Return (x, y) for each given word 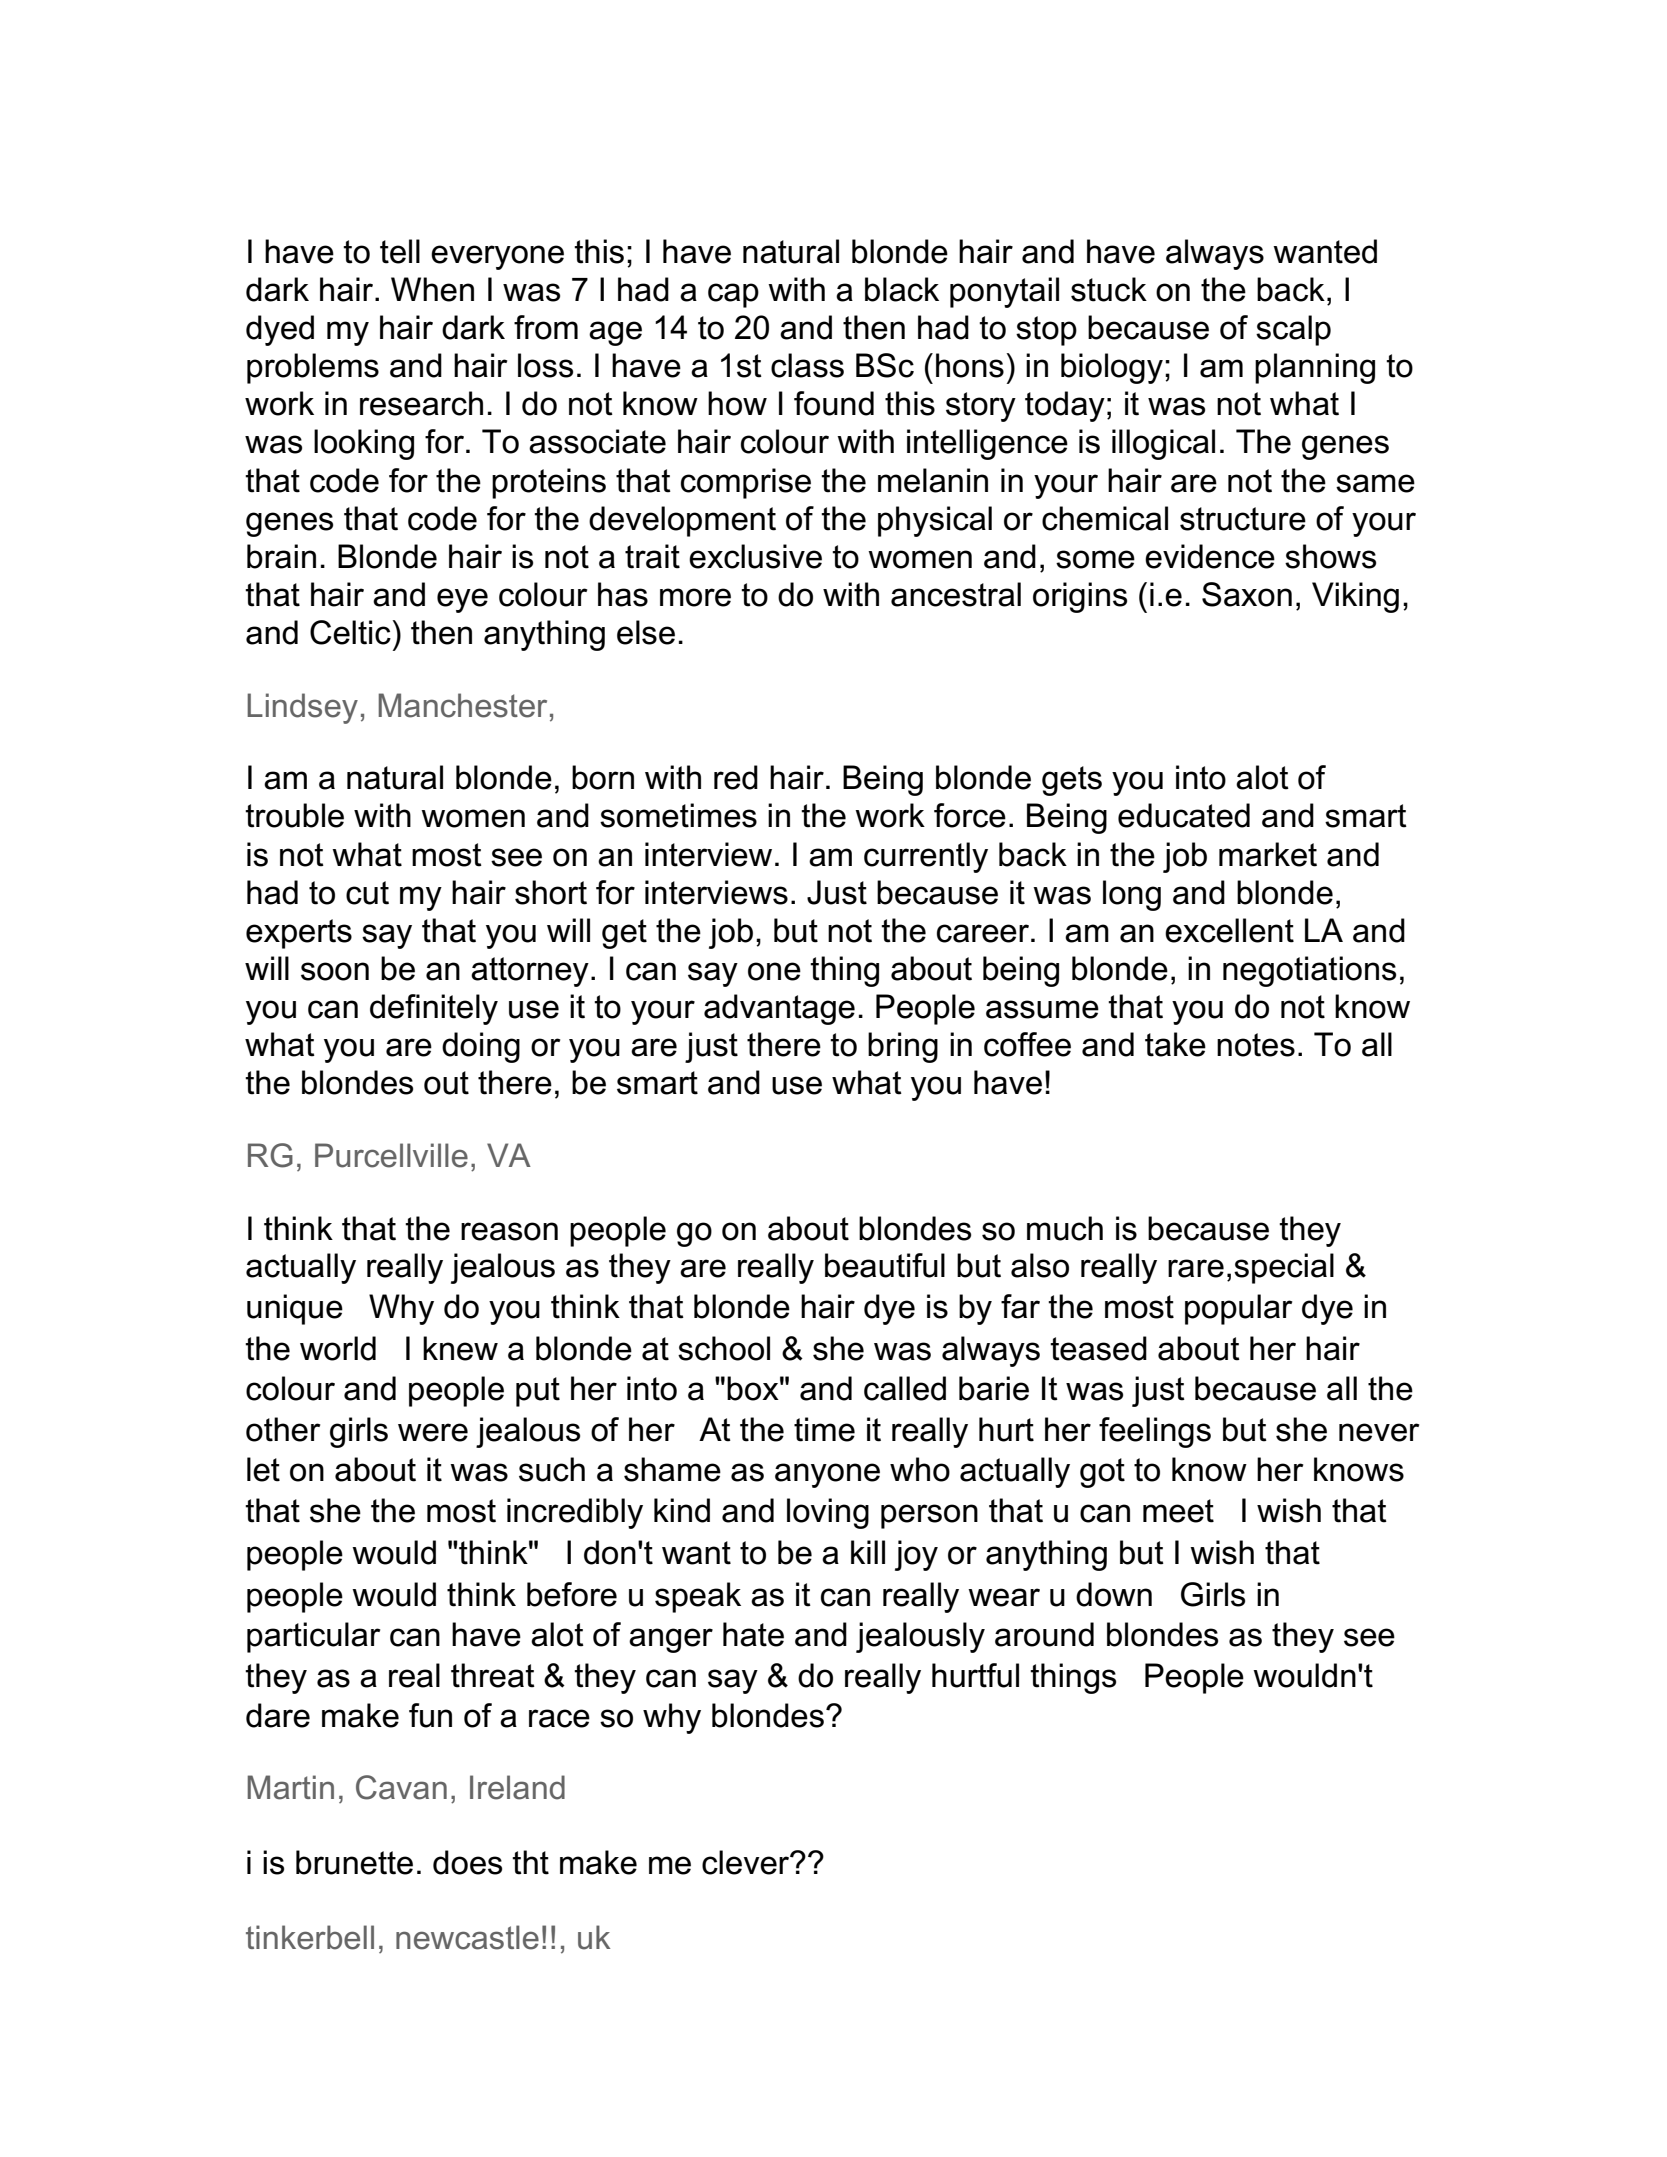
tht (530, 1862)
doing (481, 1047)
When (432, 289)
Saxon (1247, 594)
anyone (827, 1475)
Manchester (462, 705)
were (433, 1432)
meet (1178, 1511)
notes (1256, 1045)
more (695, 597)
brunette (354, 1862)
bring (903, 1047)
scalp (1293, 330)
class (807, 365)
